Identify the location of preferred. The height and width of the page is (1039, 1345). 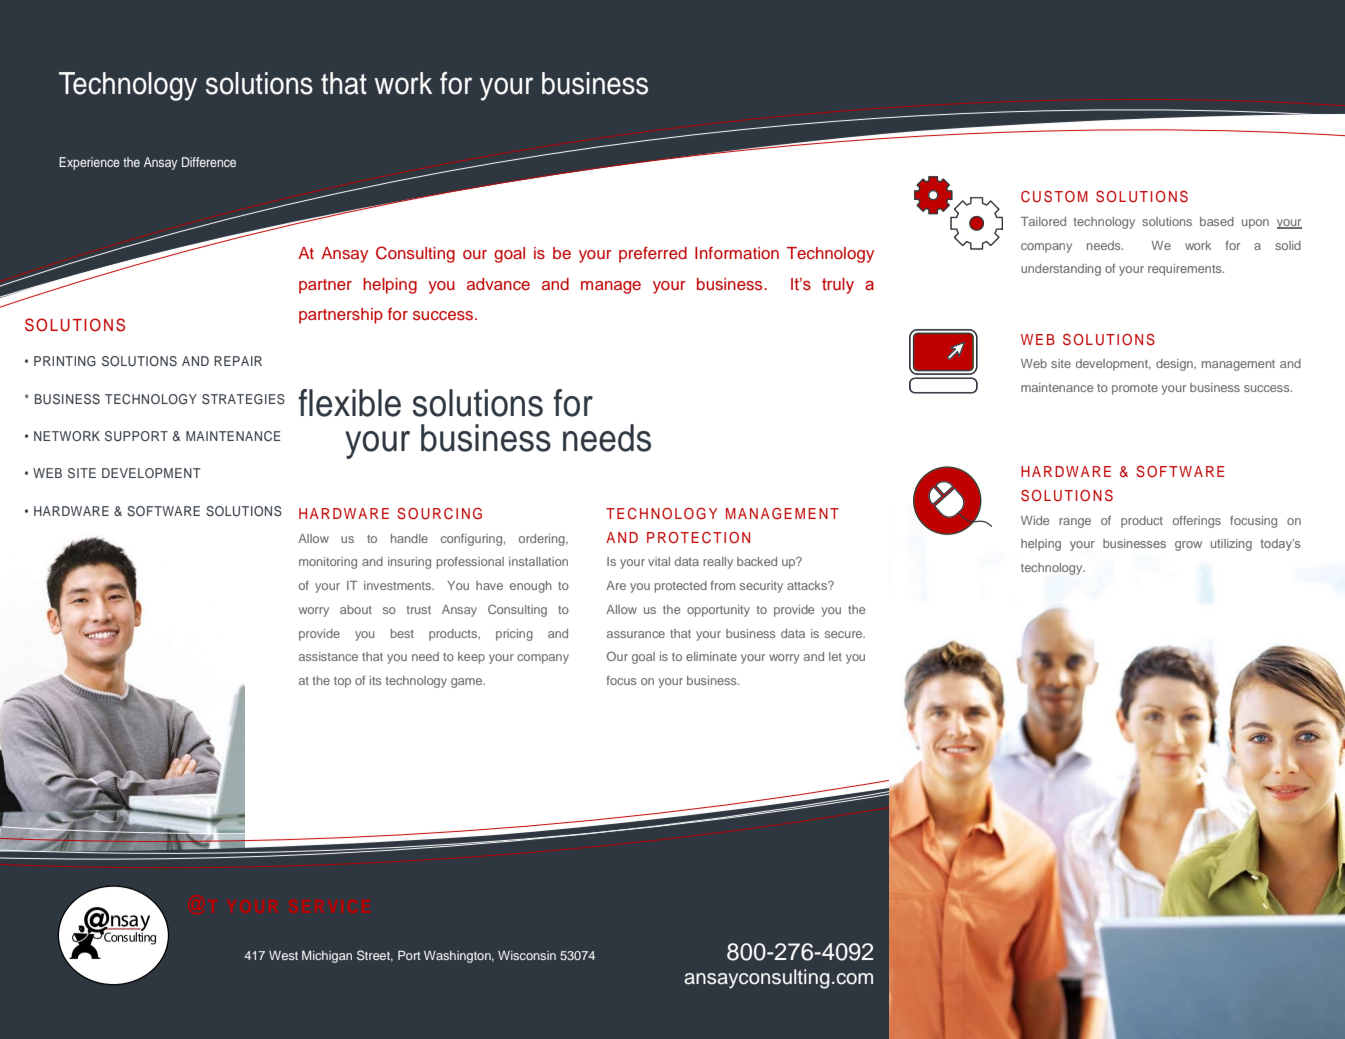
(653, 254).
